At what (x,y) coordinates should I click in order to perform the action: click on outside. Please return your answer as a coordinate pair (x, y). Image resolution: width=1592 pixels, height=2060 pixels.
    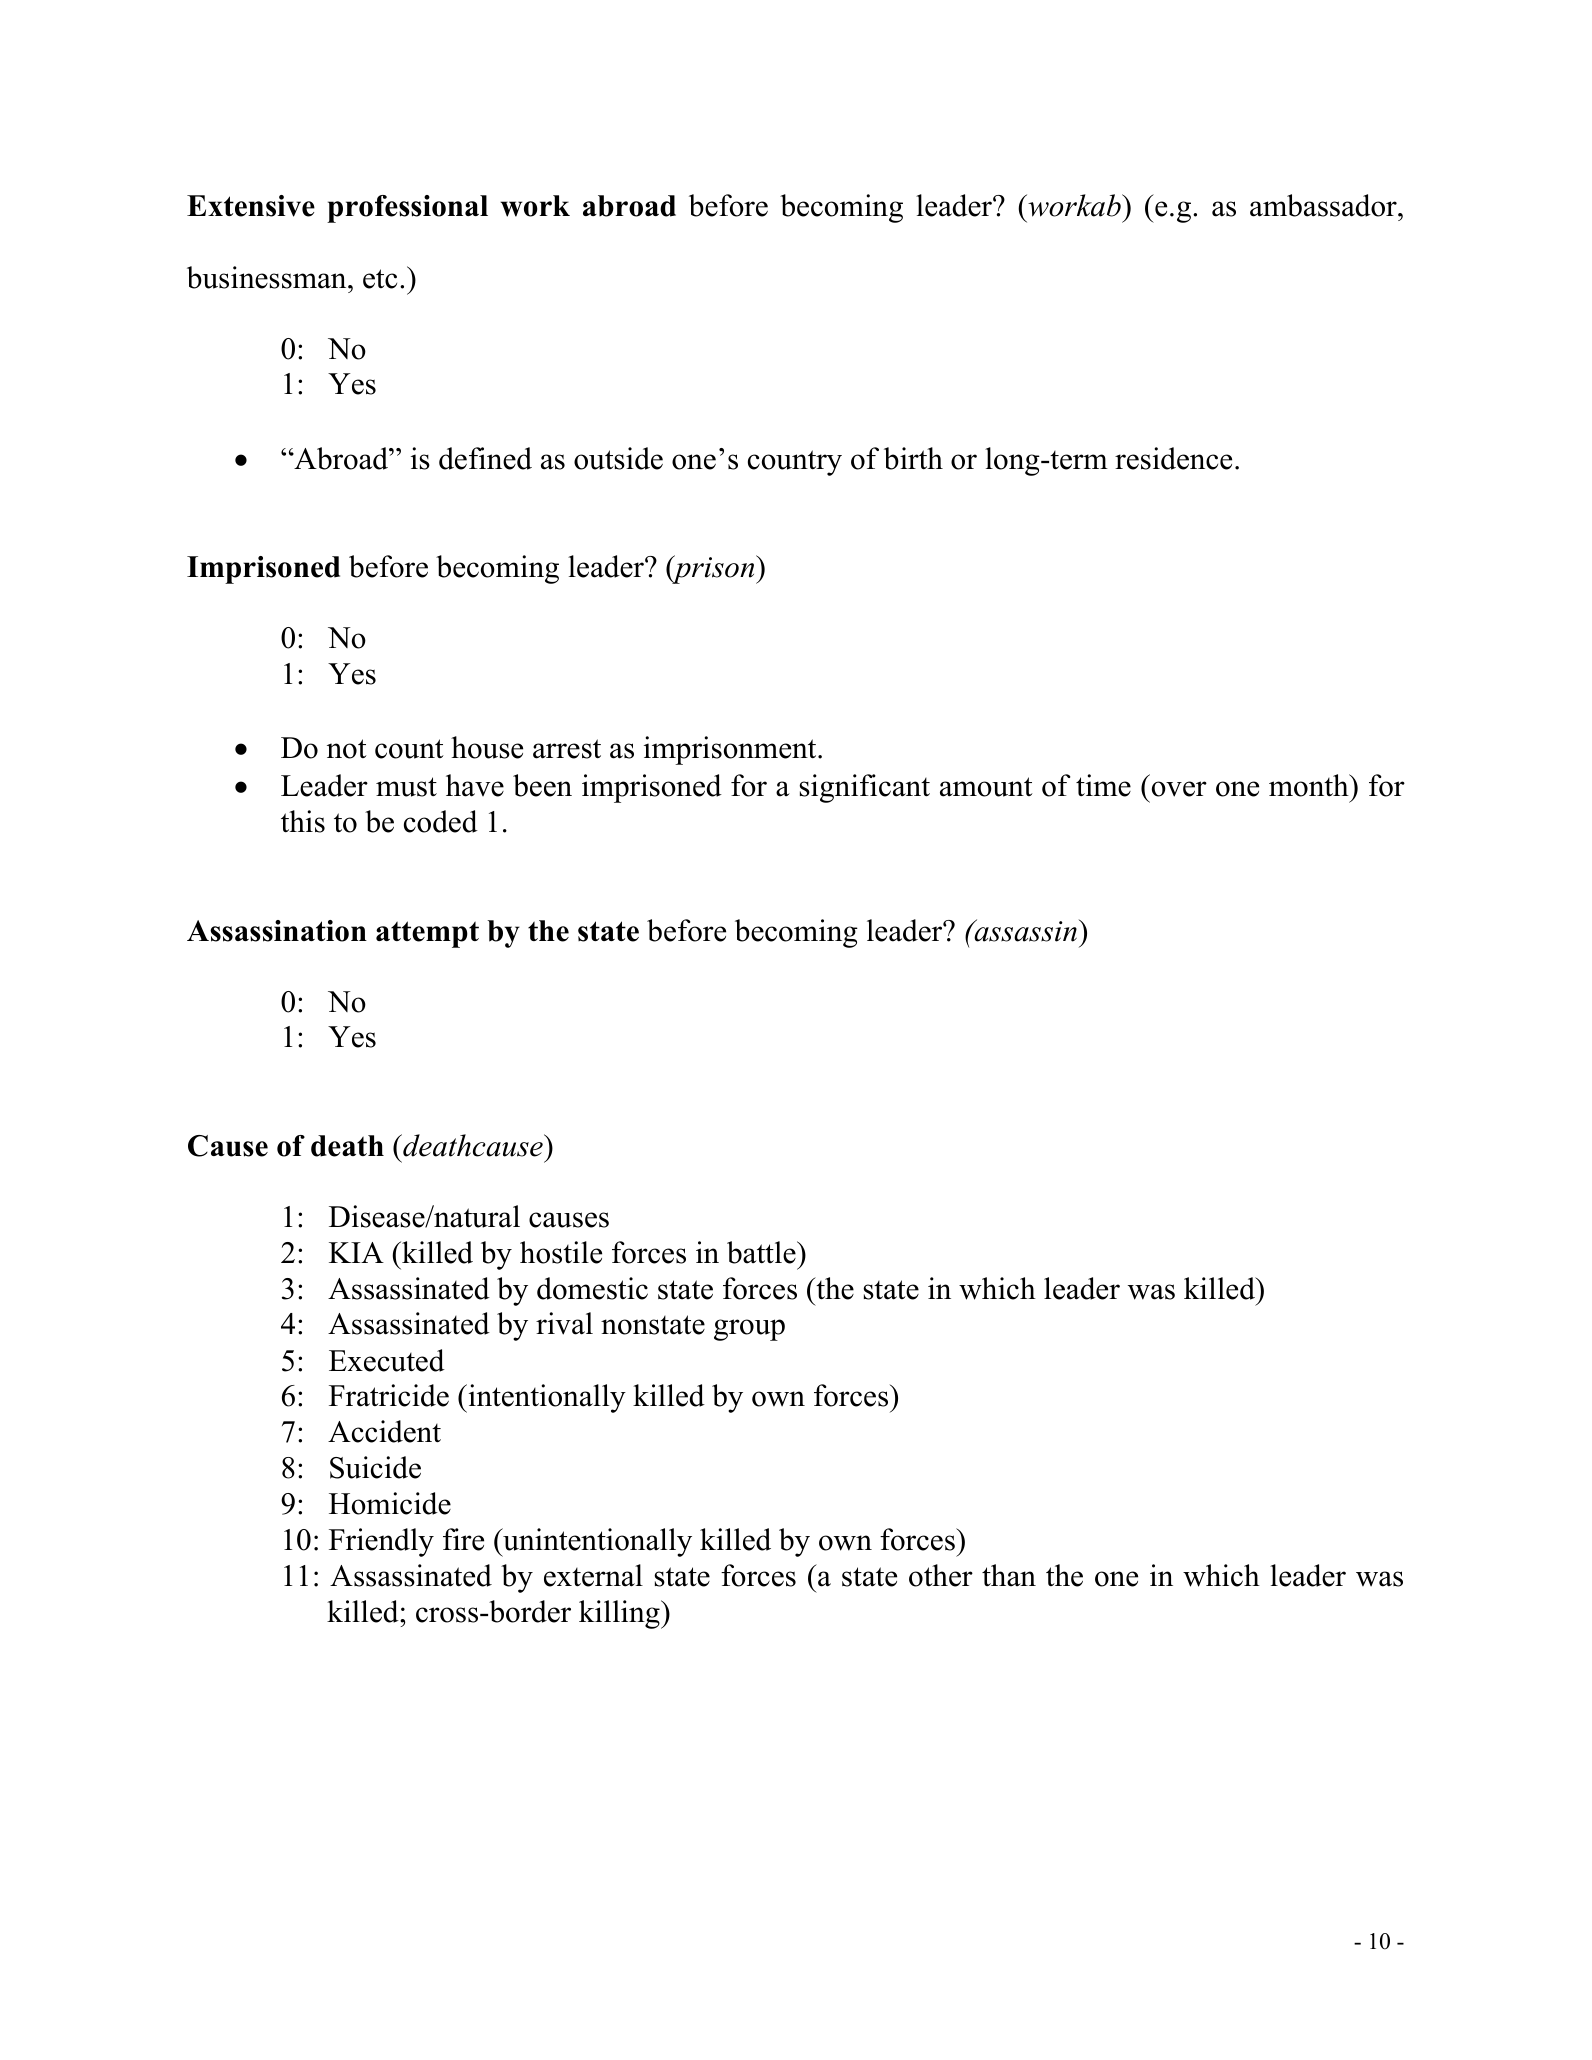
    Looking at the image, I should click on (618, 458).
